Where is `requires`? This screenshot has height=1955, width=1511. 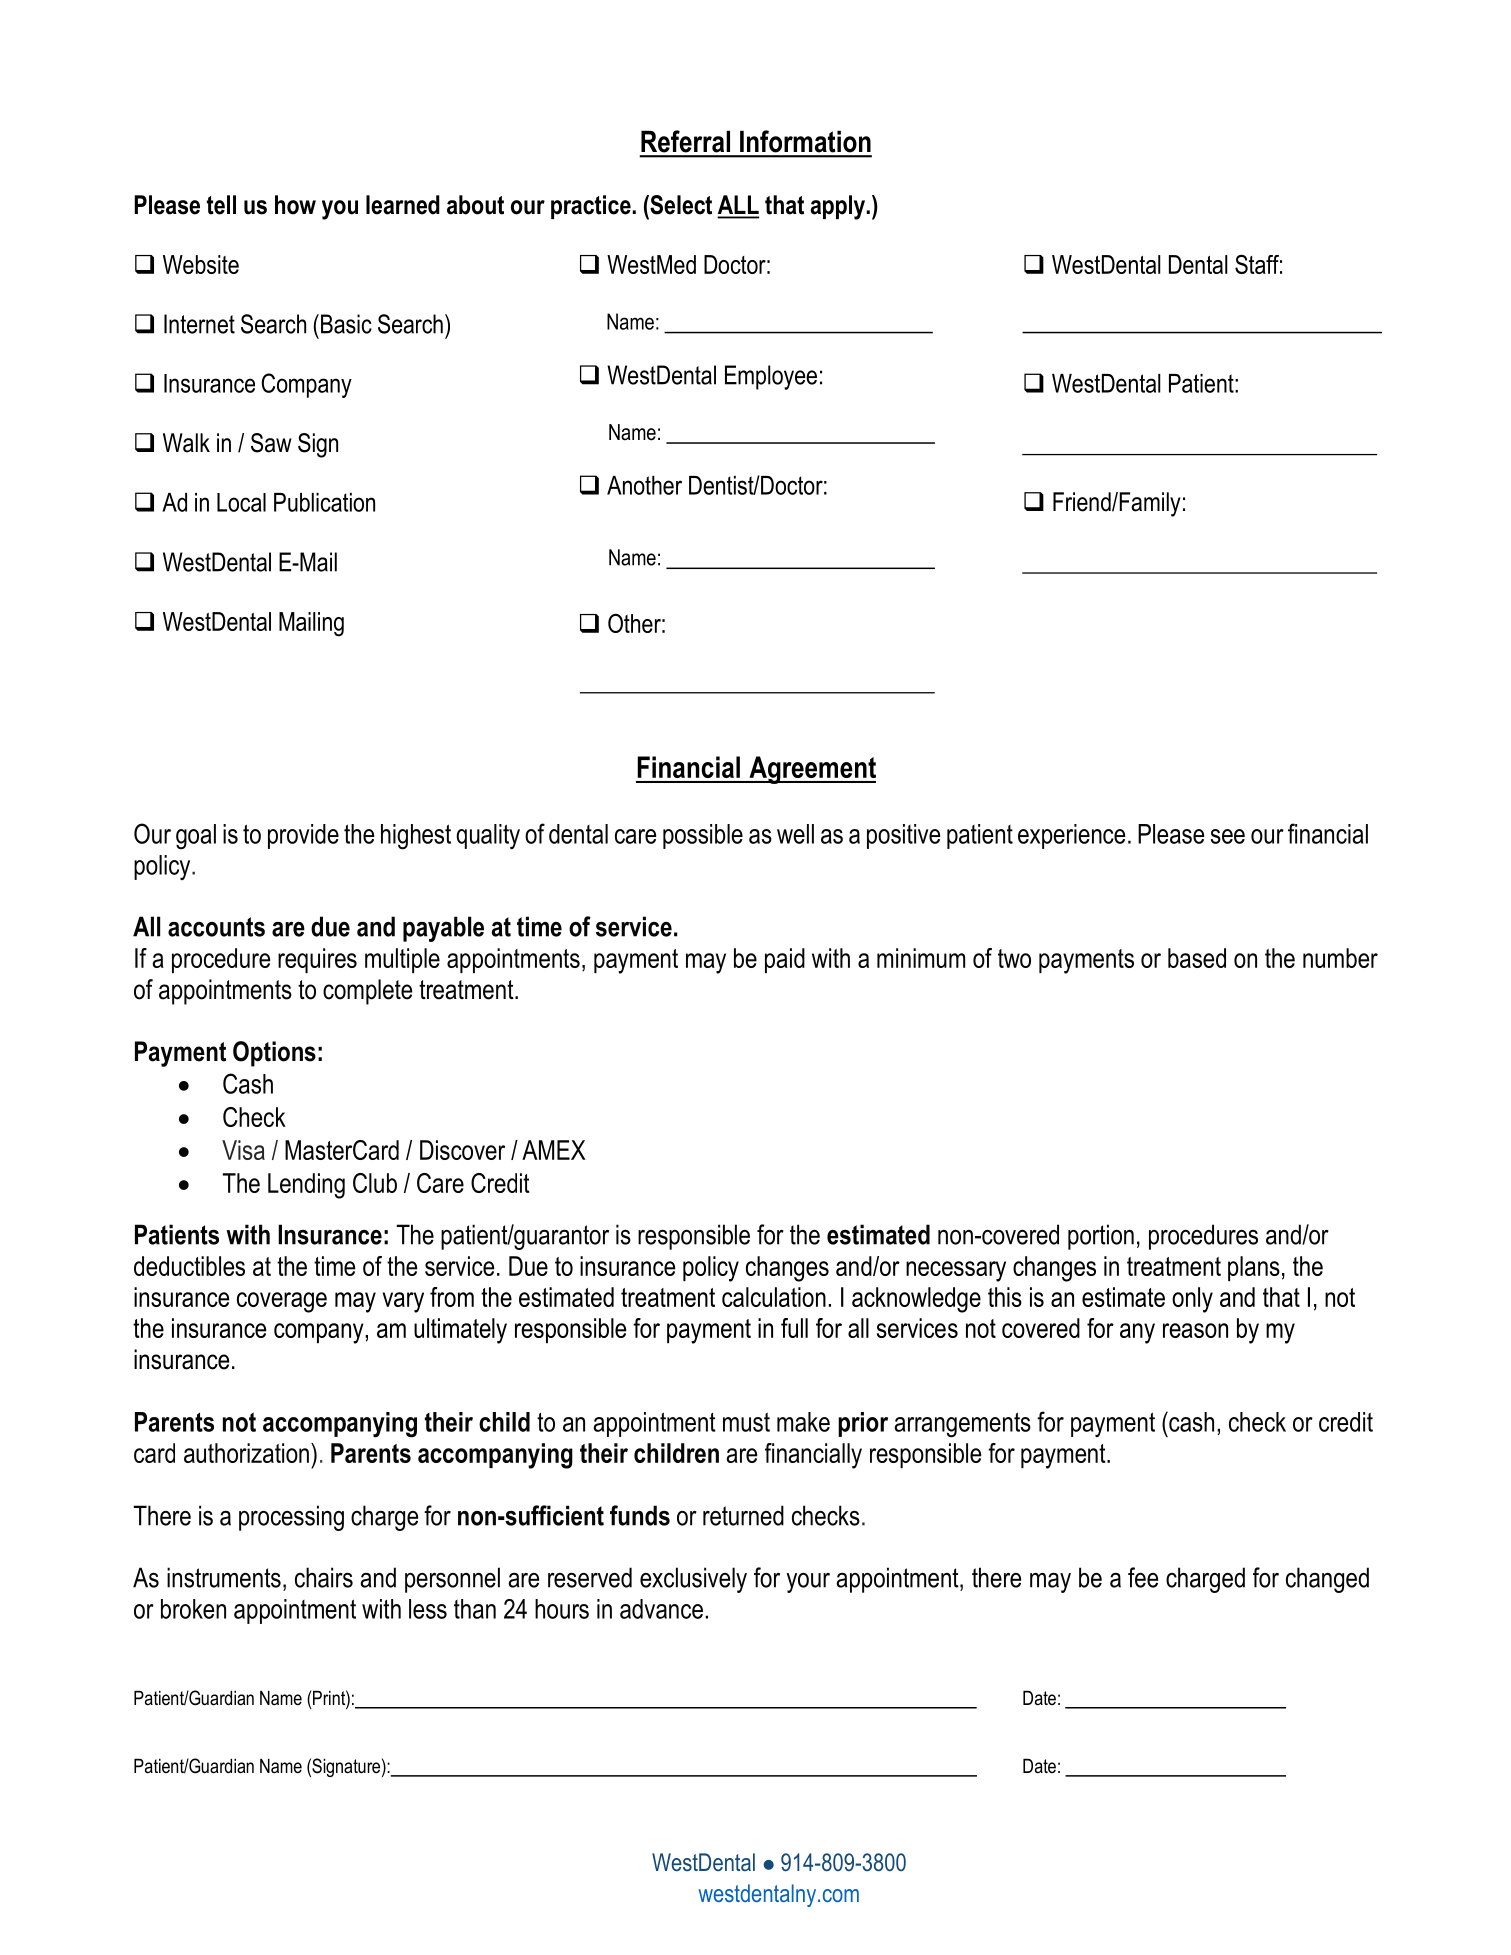
requires is located at coordinates (317, 960).
